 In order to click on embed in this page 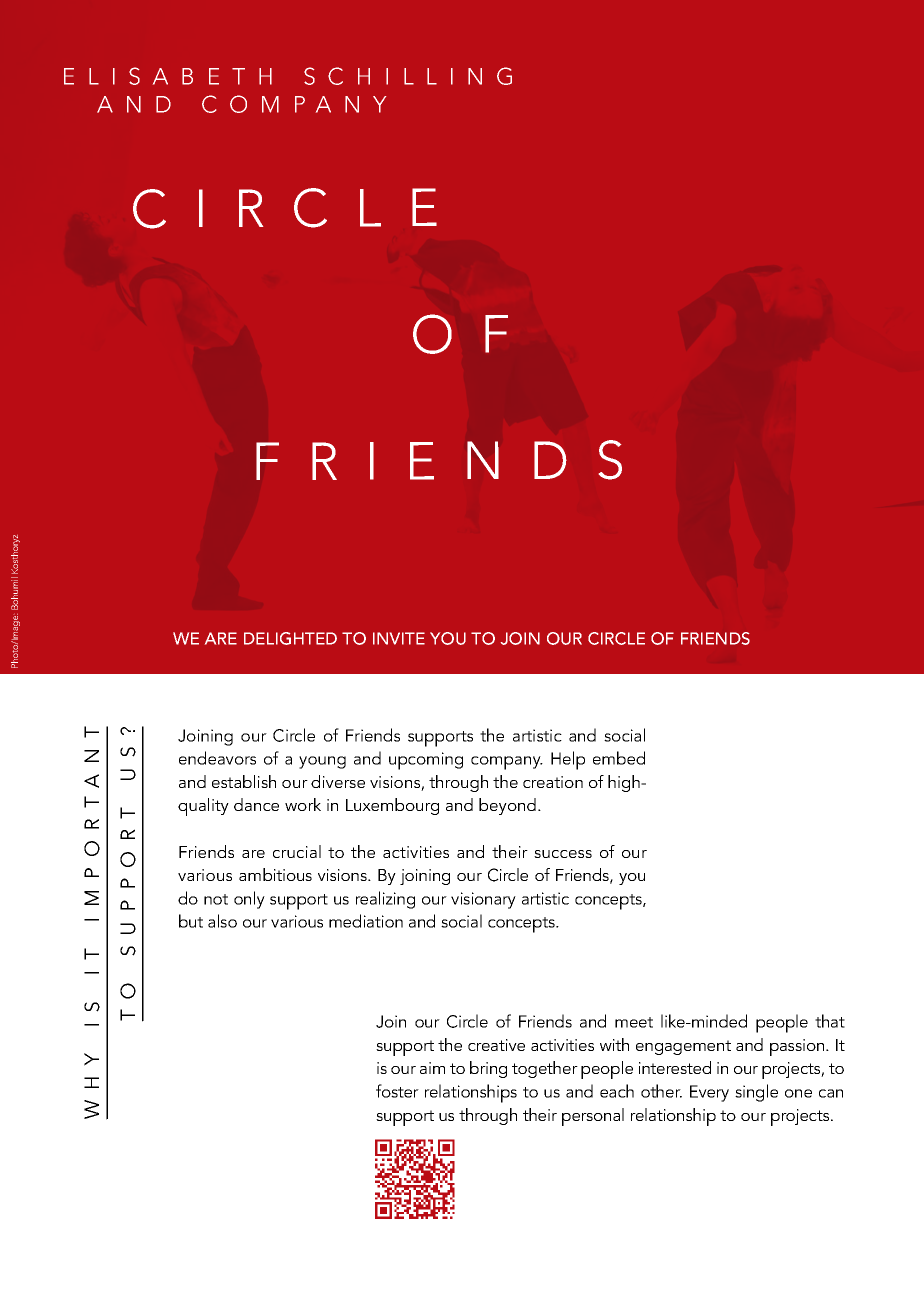, I will do `click(619, 758)`.
